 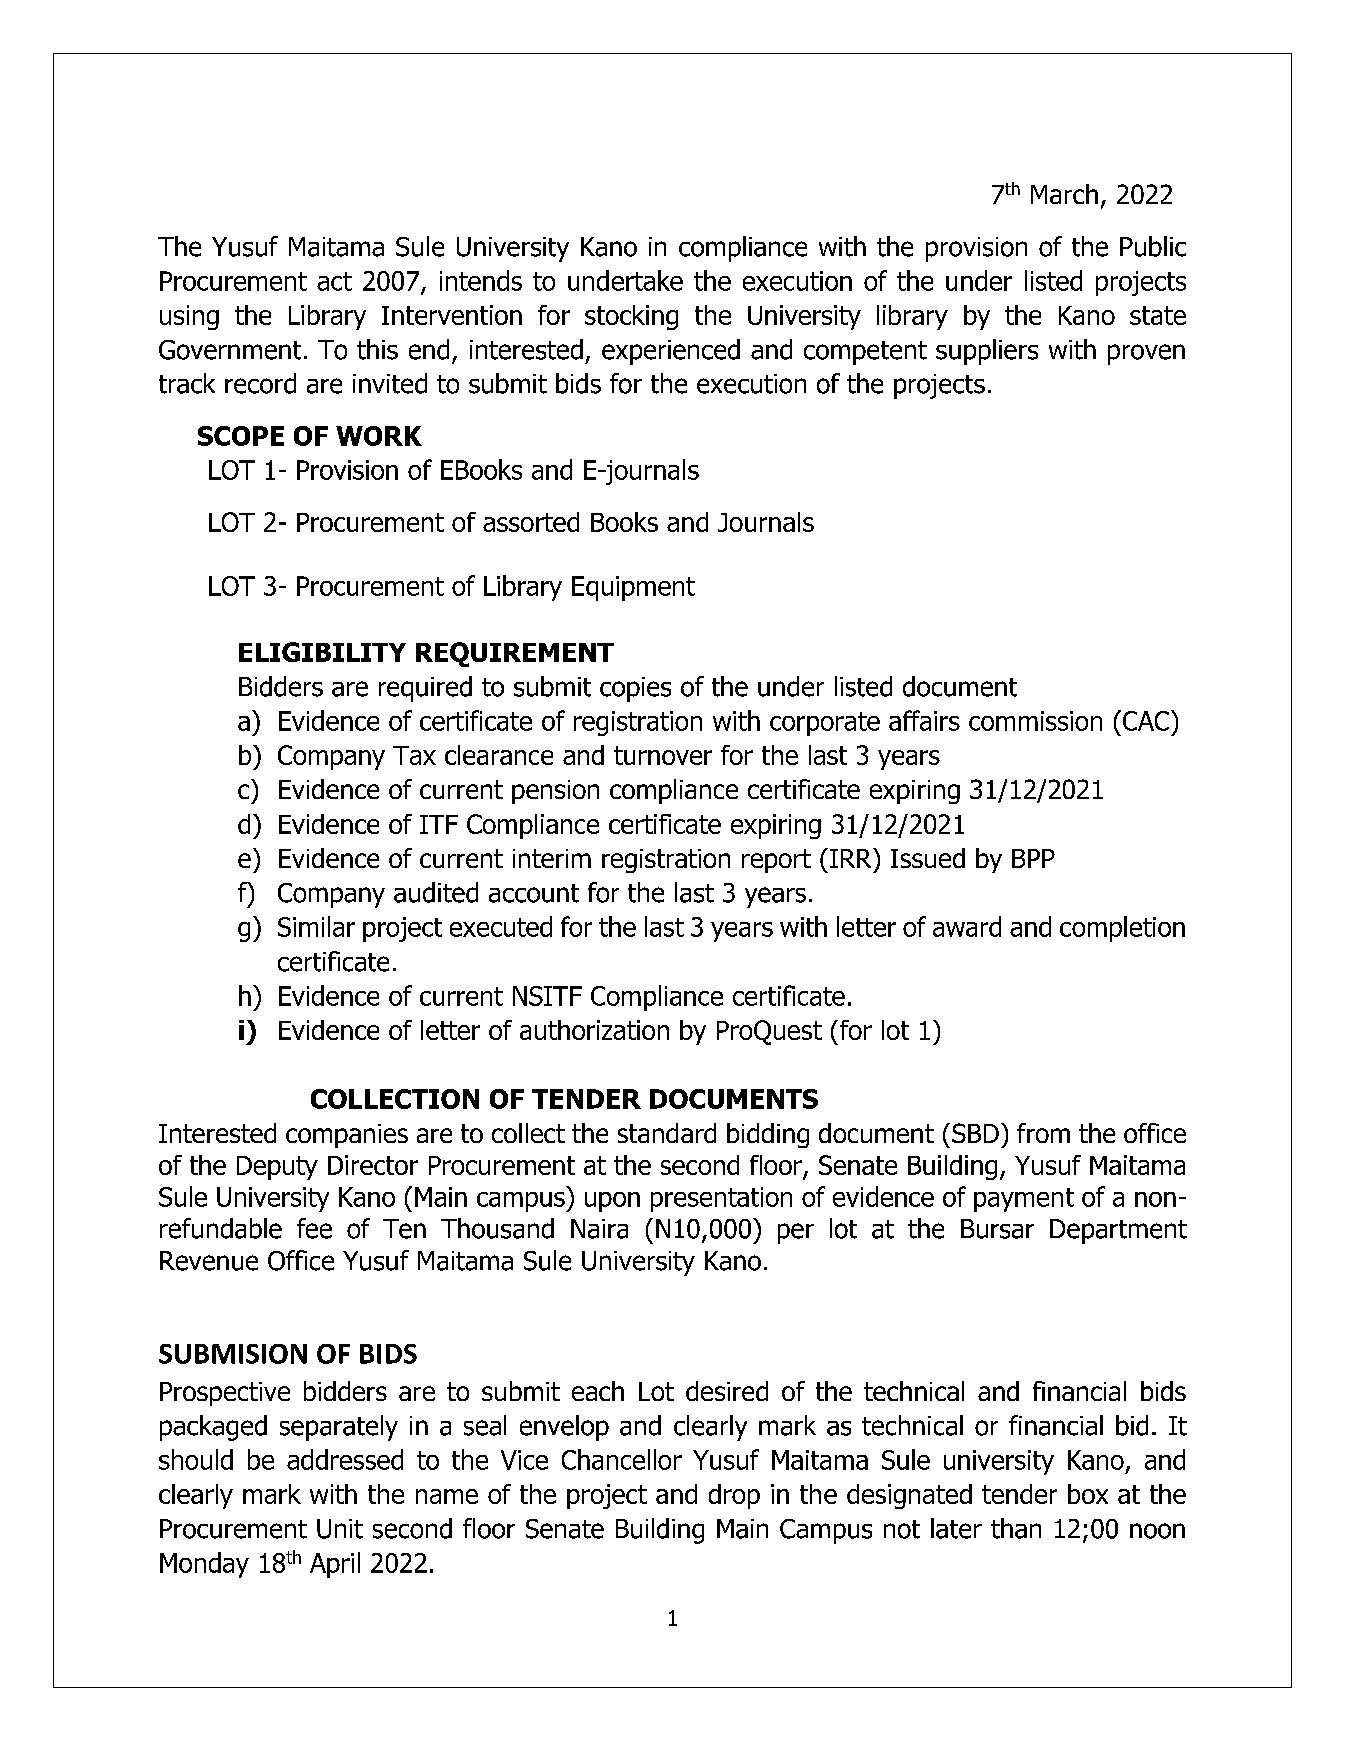 What do you see at coordinates (631, 317) in the screenshot?
I see `stocking` at bounding box center [631, 317].
